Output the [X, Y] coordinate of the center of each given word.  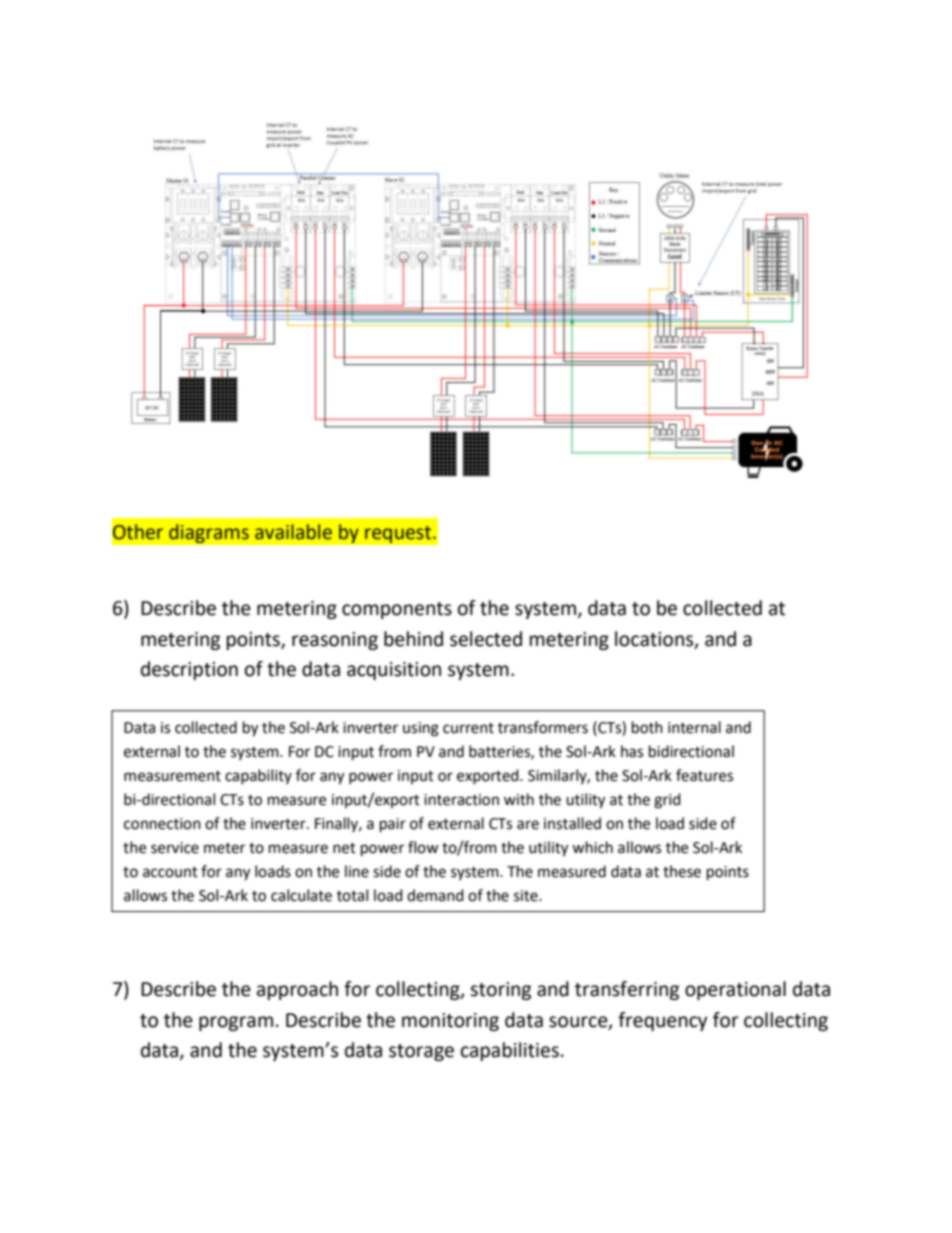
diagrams [209, 534]
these [682, 871]
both [647, 727]
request [399, 535]
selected [486, 639]
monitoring [450, 1022]
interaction [461, 800]
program [236, 1023]
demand [435, 895]
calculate [301, 895]
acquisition [394, 671]
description [189, 670]
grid [667, 801]
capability [258, 776]
